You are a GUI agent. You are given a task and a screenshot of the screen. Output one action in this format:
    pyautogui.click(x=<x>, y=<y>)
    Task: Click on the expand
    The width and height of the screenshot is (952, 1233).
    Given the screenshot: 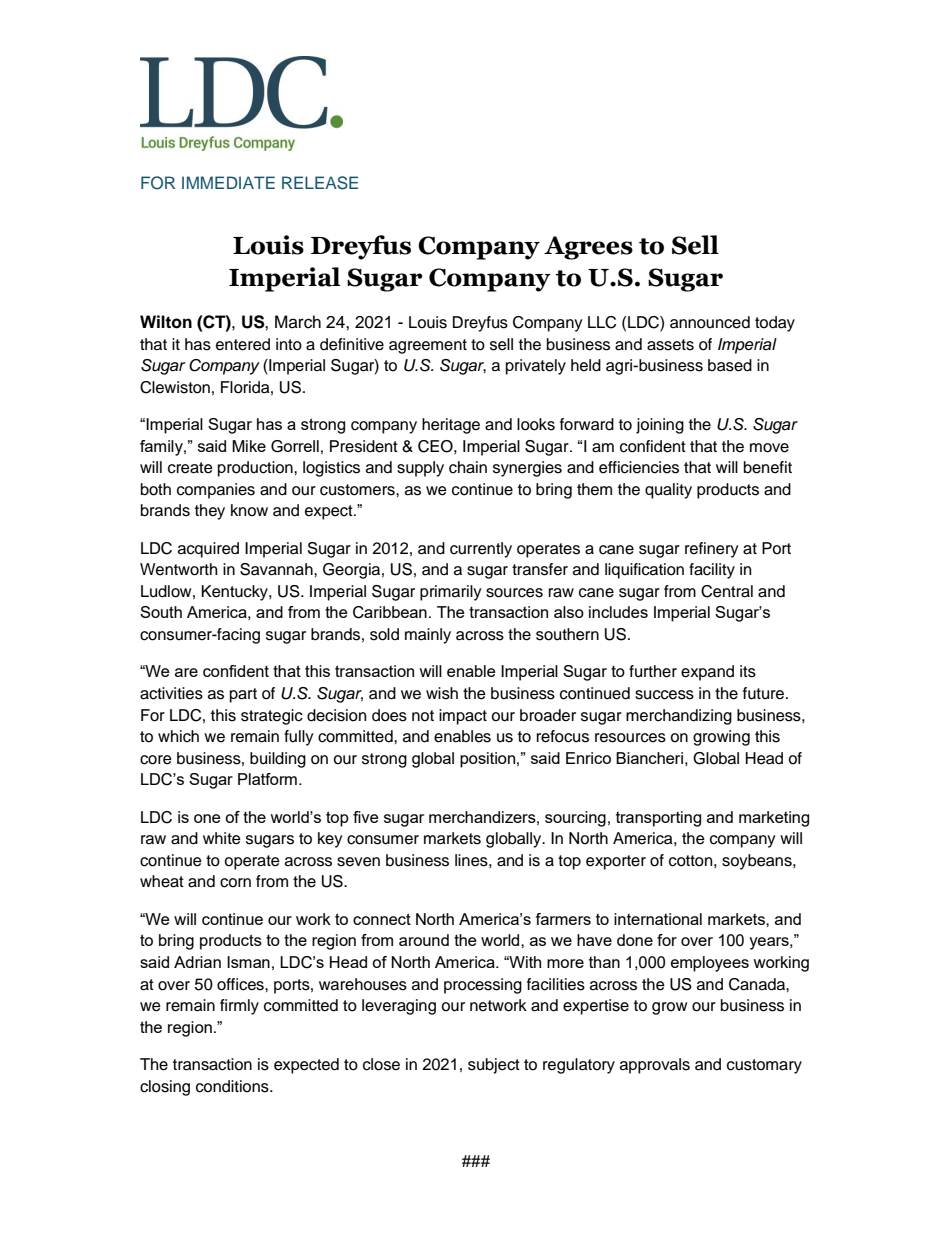 What is the action you would take?
    pyautogui.click(x=707, y=673)
